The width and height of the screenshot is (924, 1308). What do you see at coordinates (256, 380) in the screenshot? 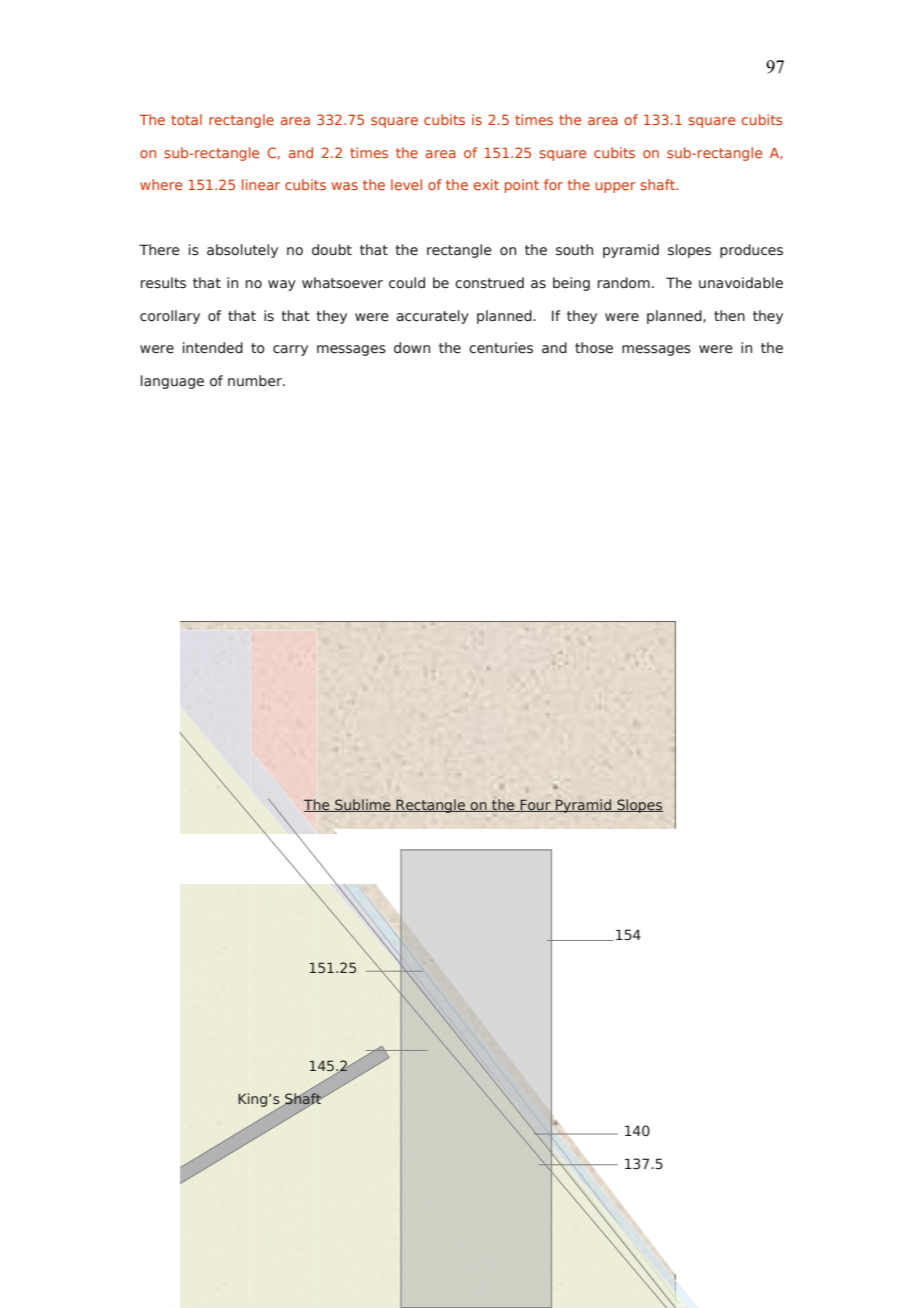
I see `number` at bounding box center [256, 380].
